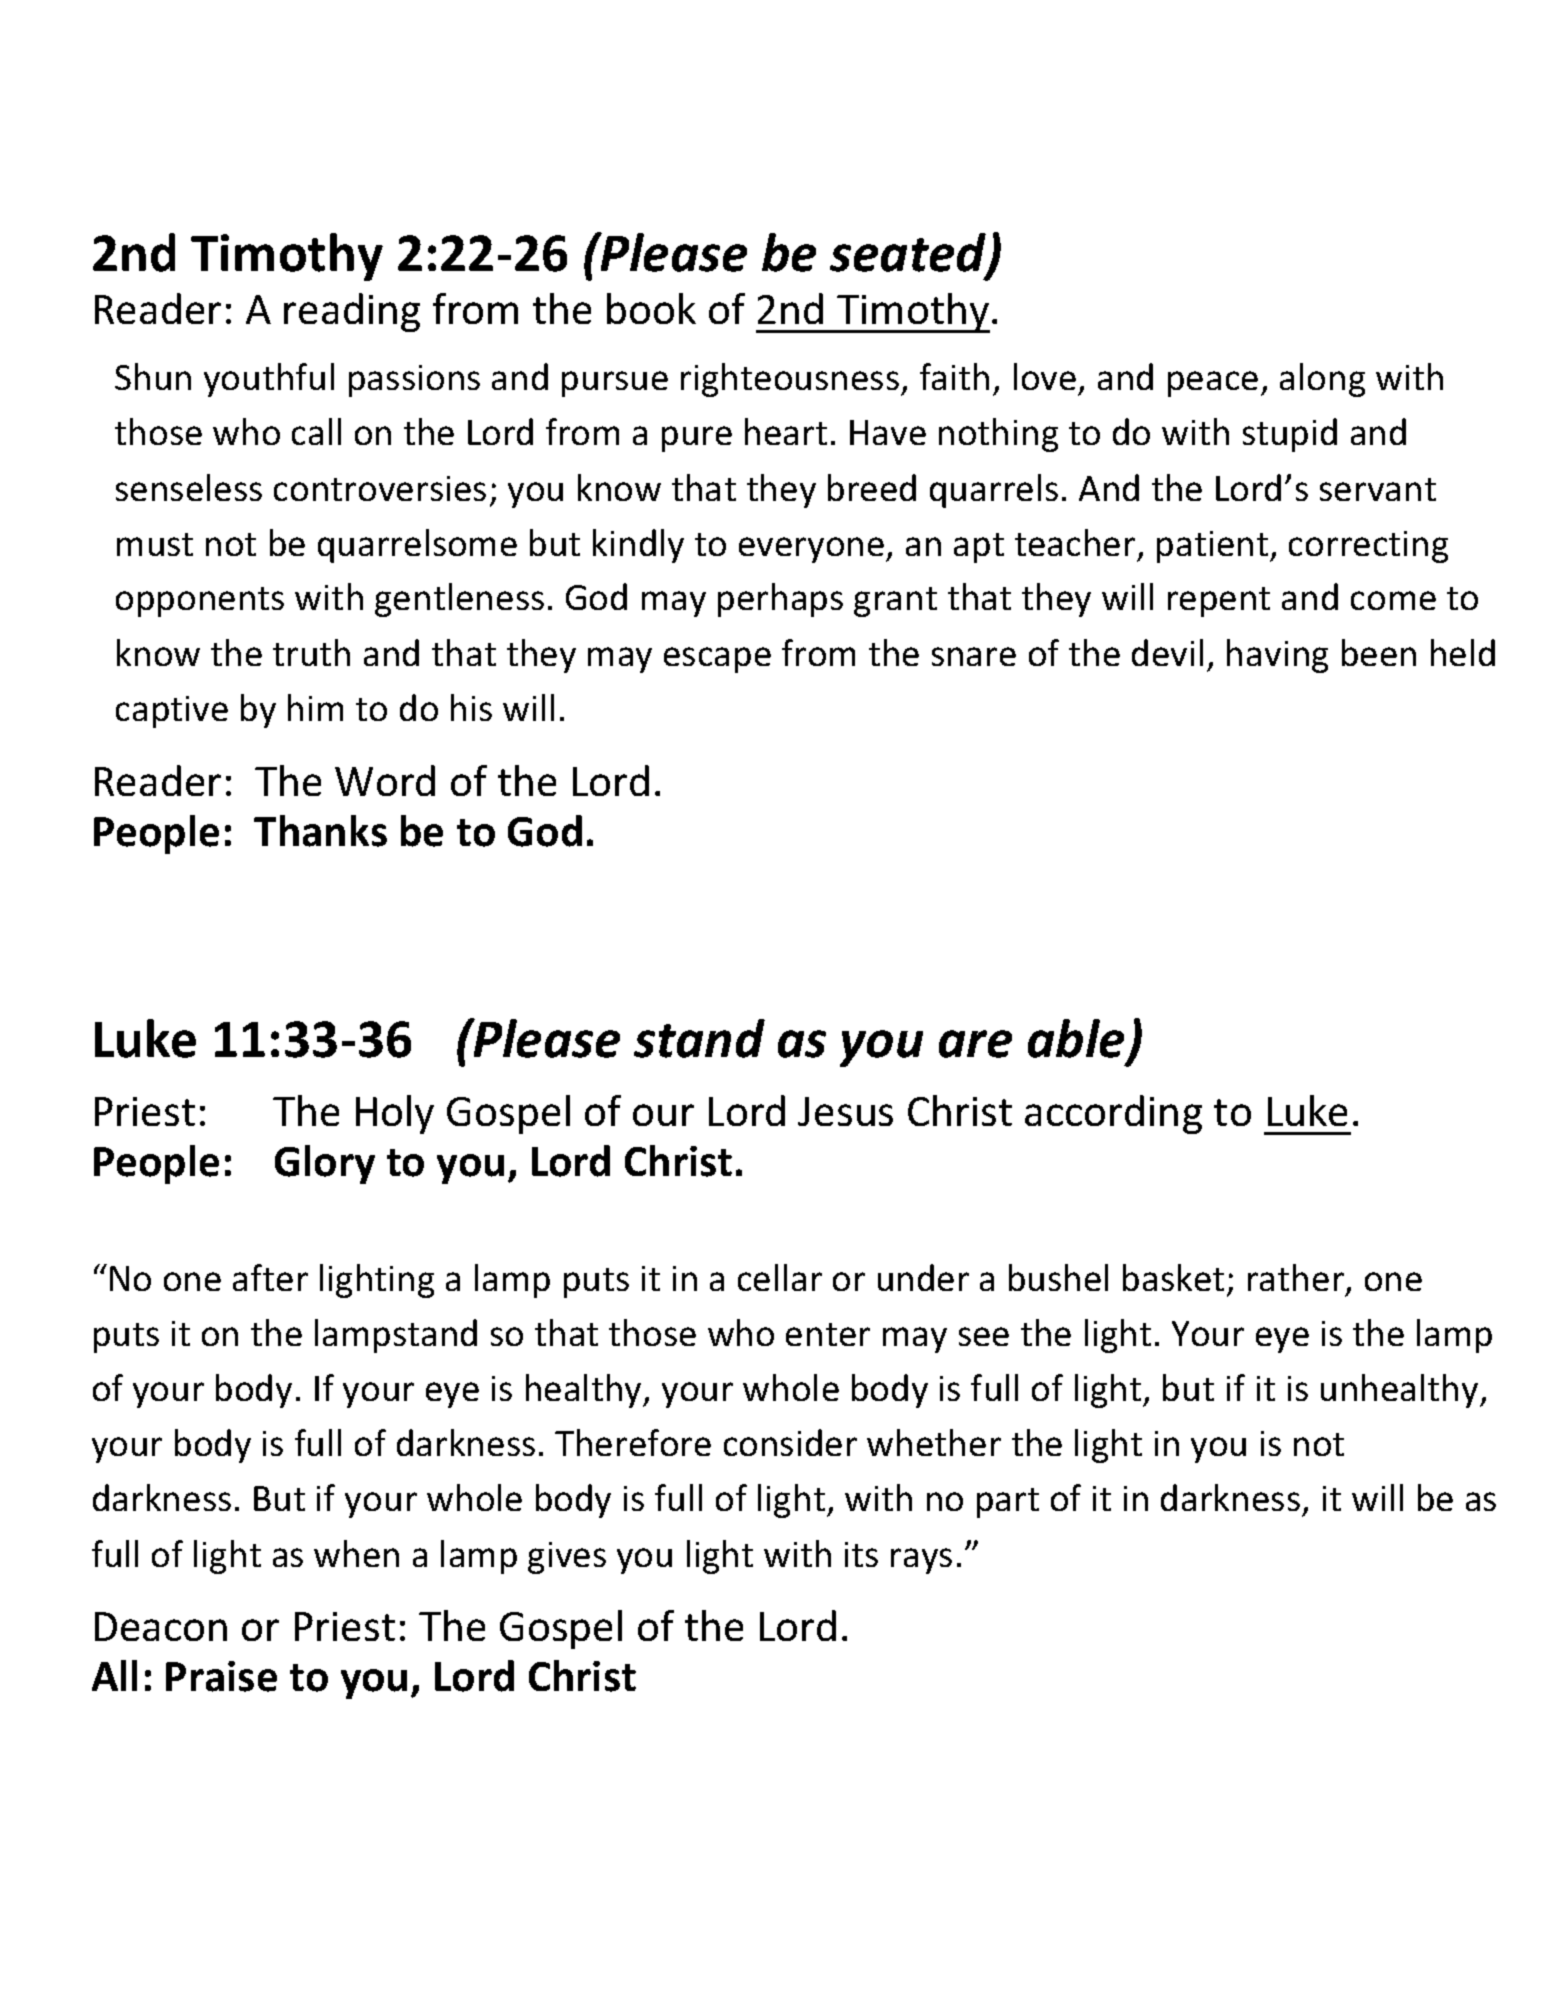 The width and height of the image is (1548, 2003). I want to click on Jesus, so click(845, 1111).
